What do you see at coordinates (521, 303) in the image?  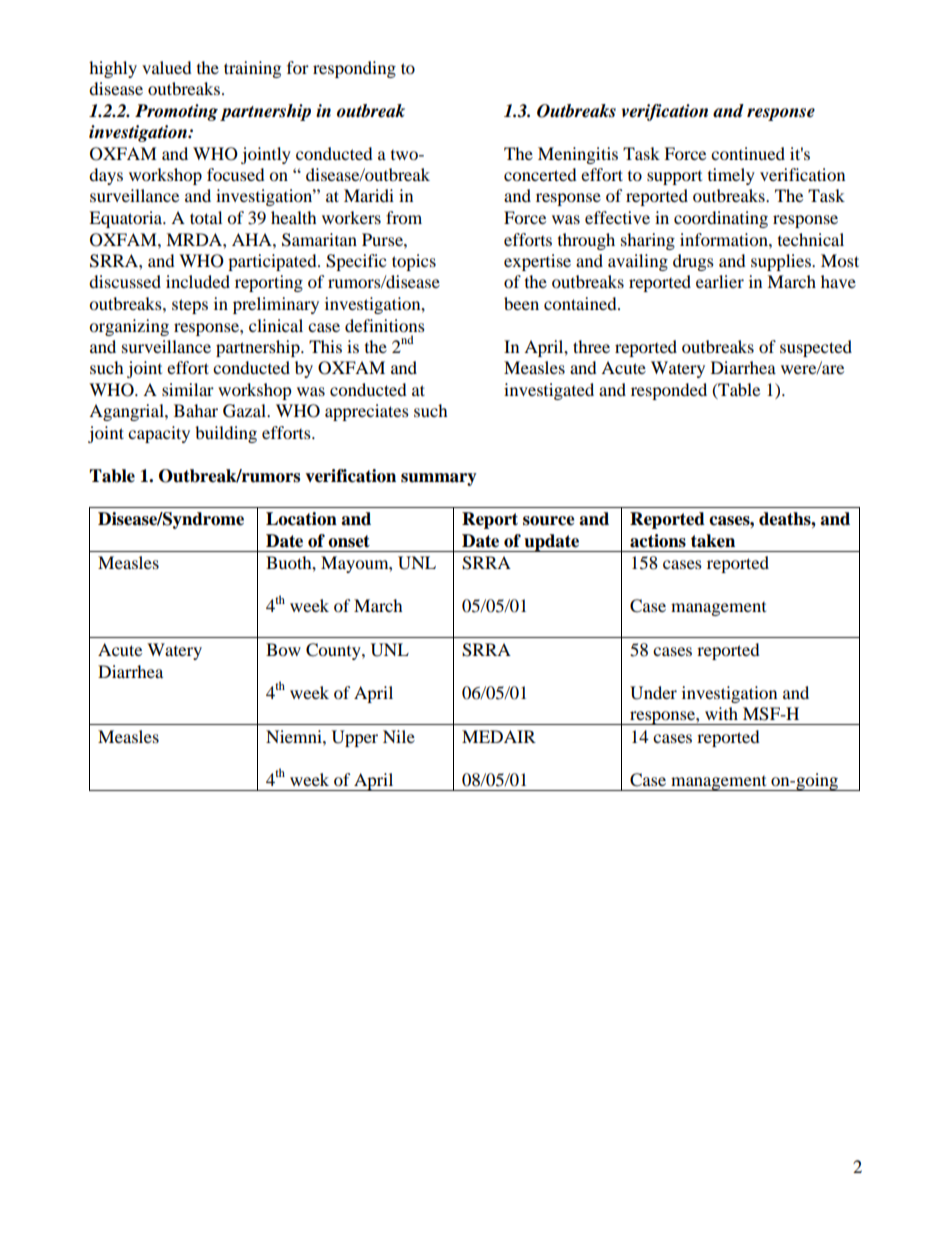 I see `been` at bounding box center [521, 303].
